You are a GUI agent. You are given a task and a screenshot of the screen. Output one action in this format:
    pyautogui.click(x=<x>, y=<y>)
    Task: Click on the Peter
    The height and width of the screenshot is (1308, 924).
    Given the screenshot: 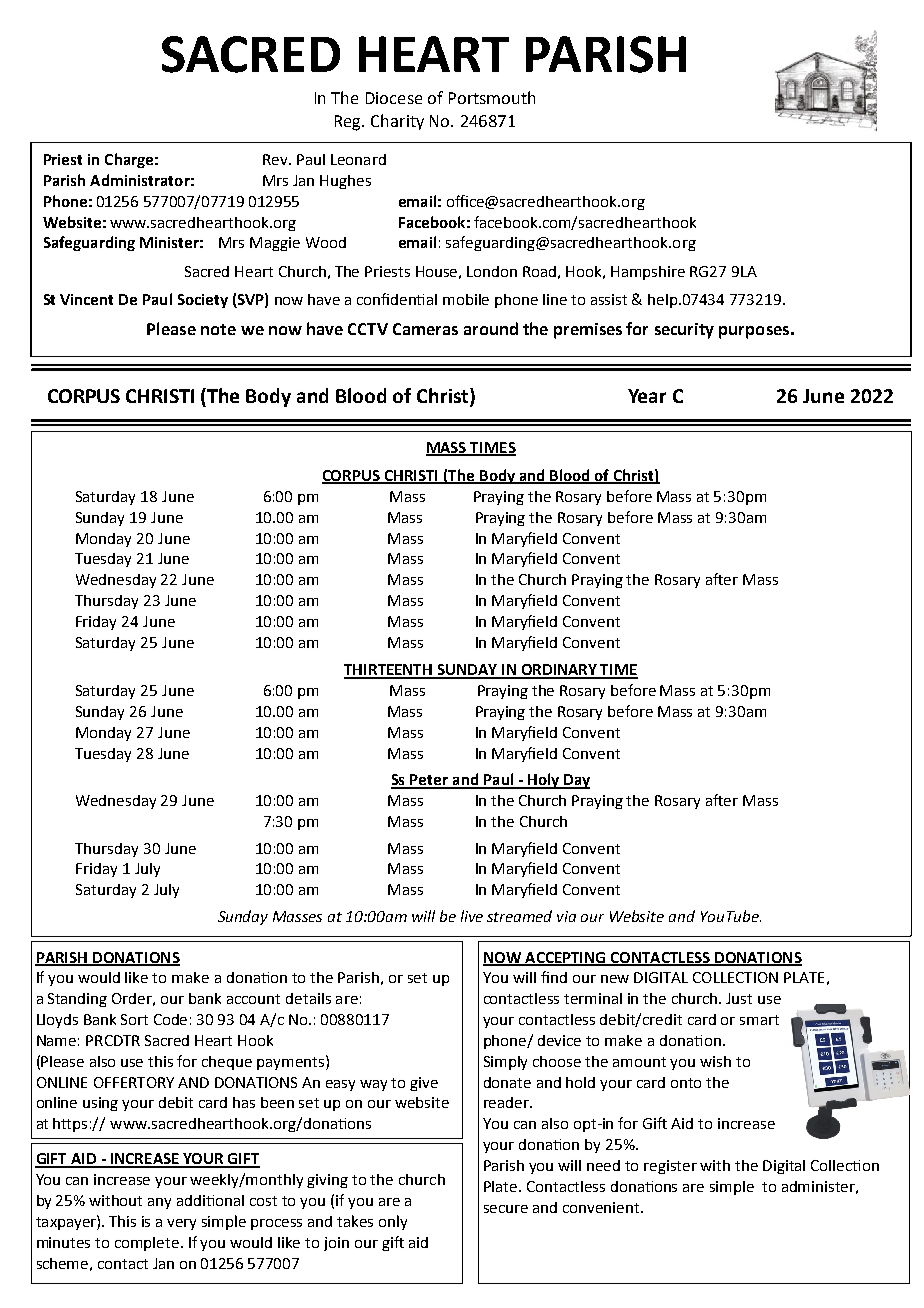 What is the action you would take?
    pyautogui.click(x=430, y=781)
